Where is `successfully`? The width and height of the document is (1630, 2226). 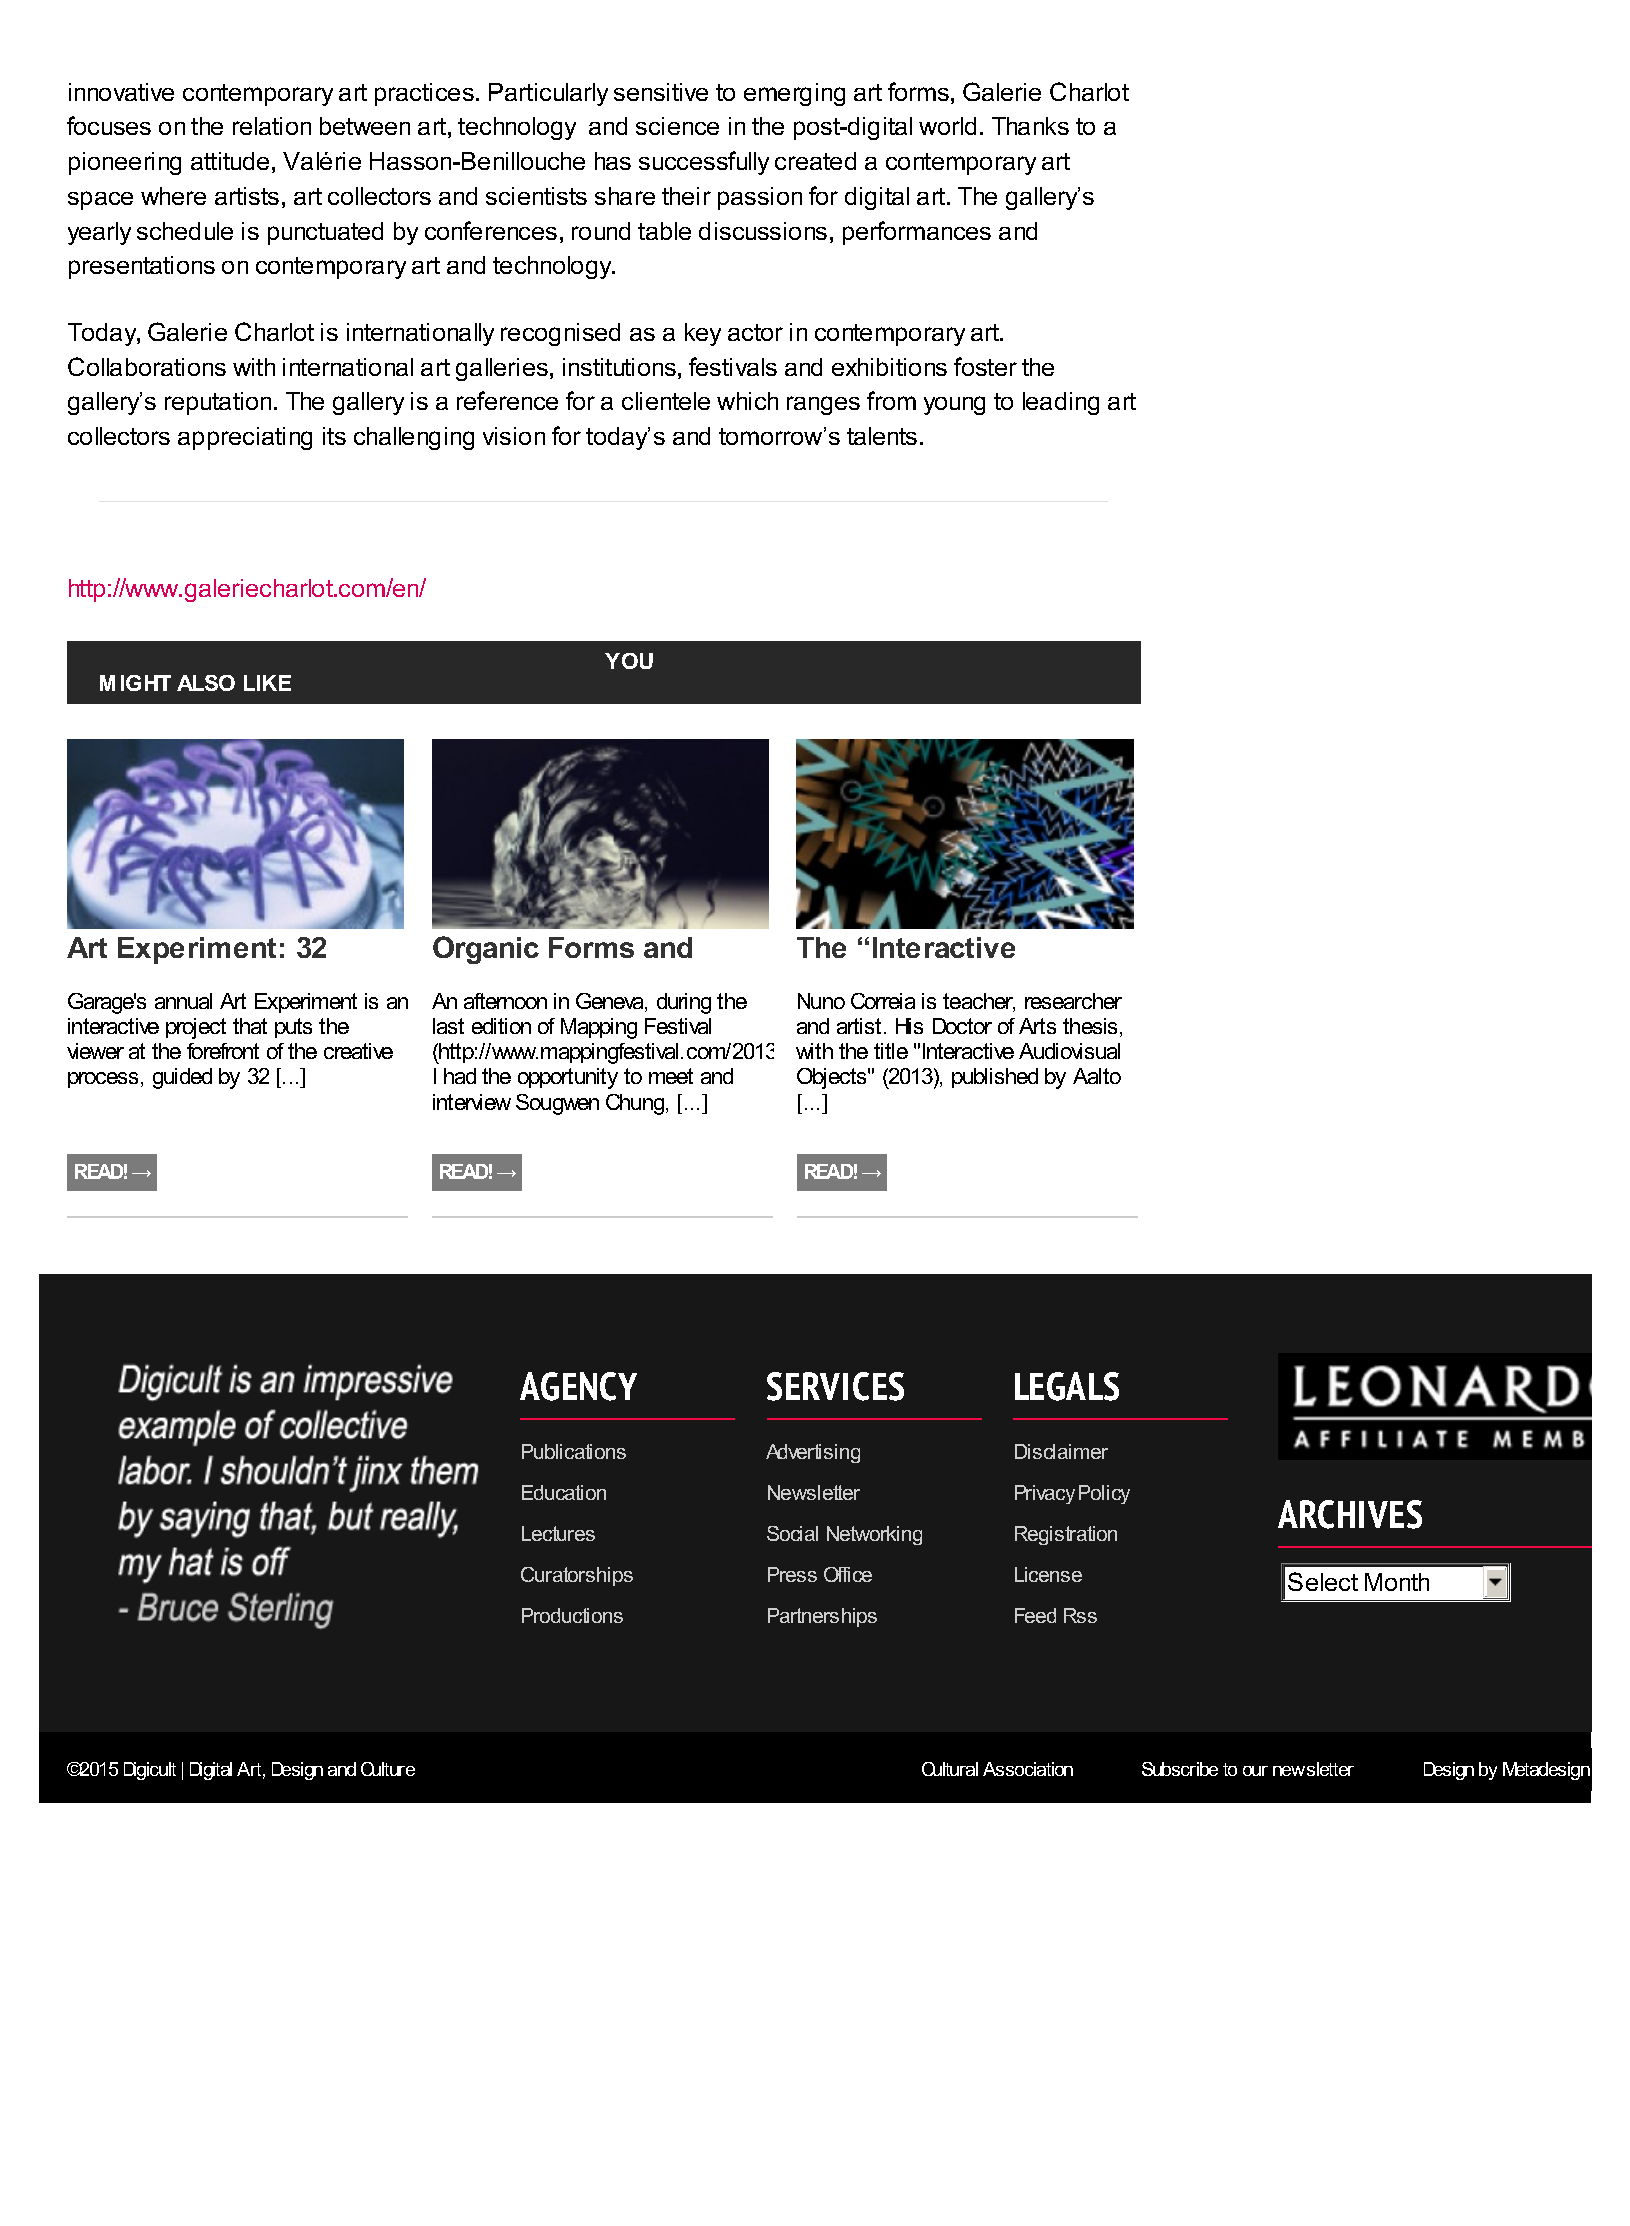 successfully is located at coordinates (704, 163).
